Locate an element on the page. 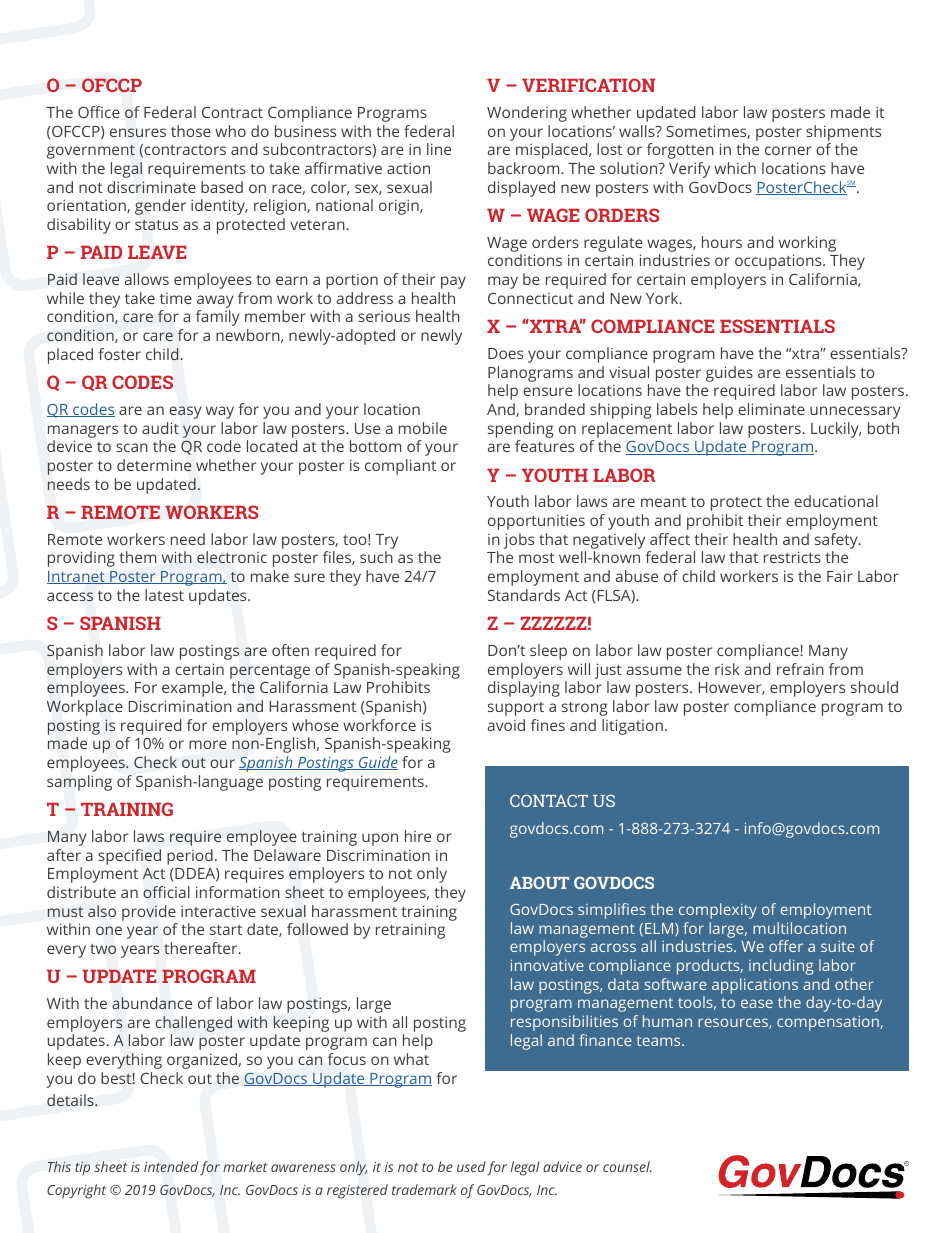 This image has width=952, height=1233. those is located at coordinates (191, 131).
